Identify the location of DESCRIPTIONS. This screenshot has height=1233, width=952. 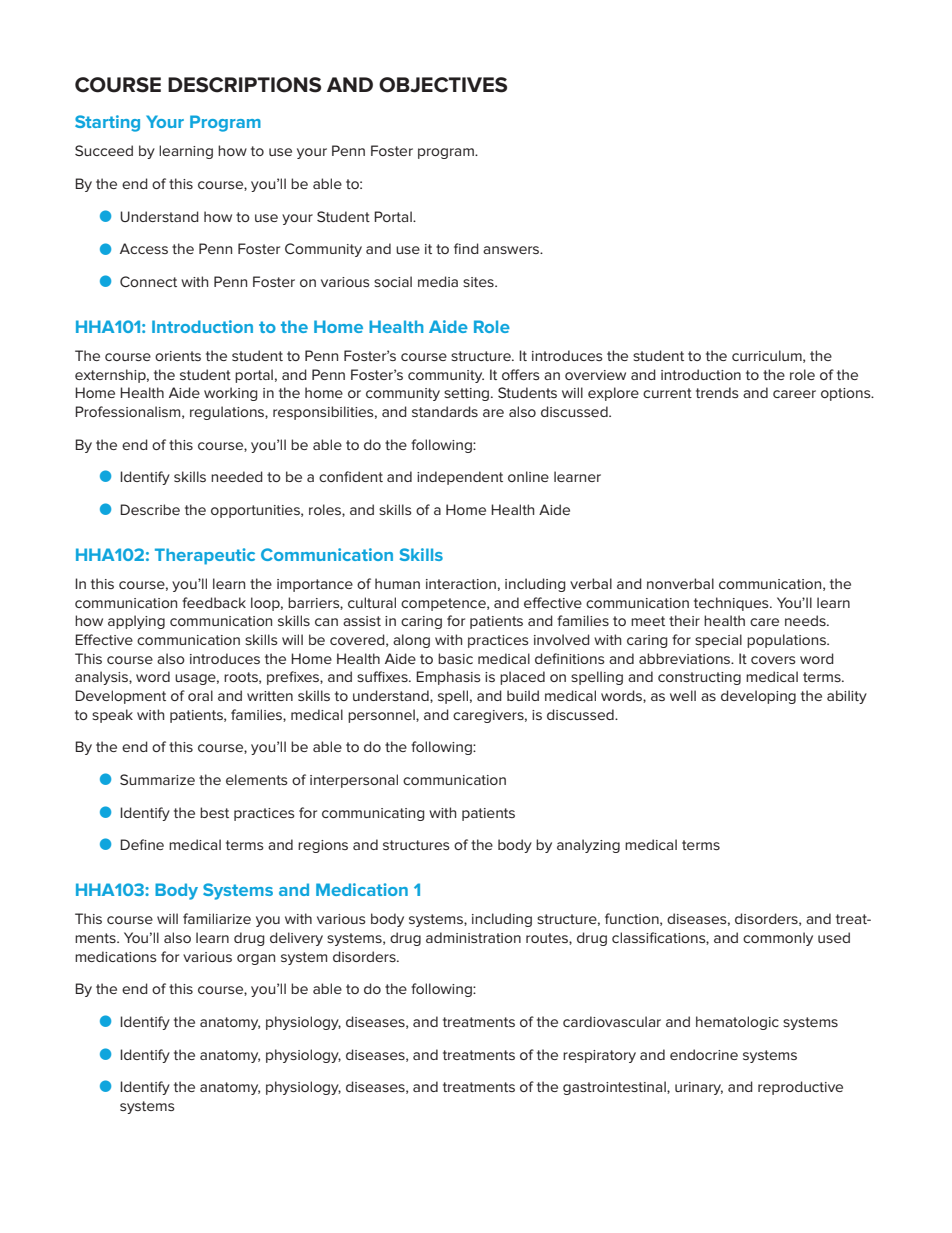
(244, 85).
